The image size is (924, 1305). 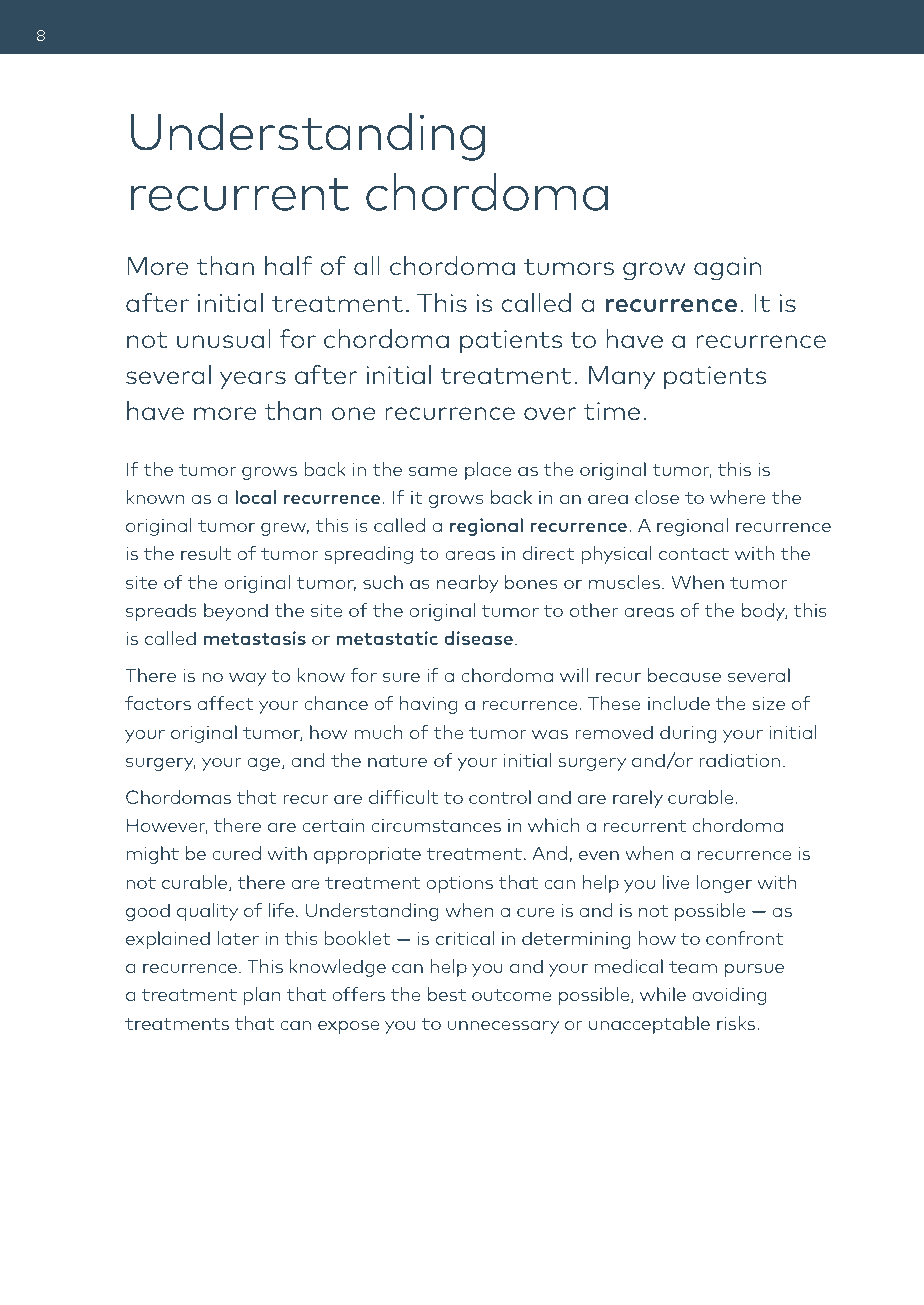 What do you see at coordinates (684, 675) in the screenshot?
I see `because` at bounding box center [684, 675].
